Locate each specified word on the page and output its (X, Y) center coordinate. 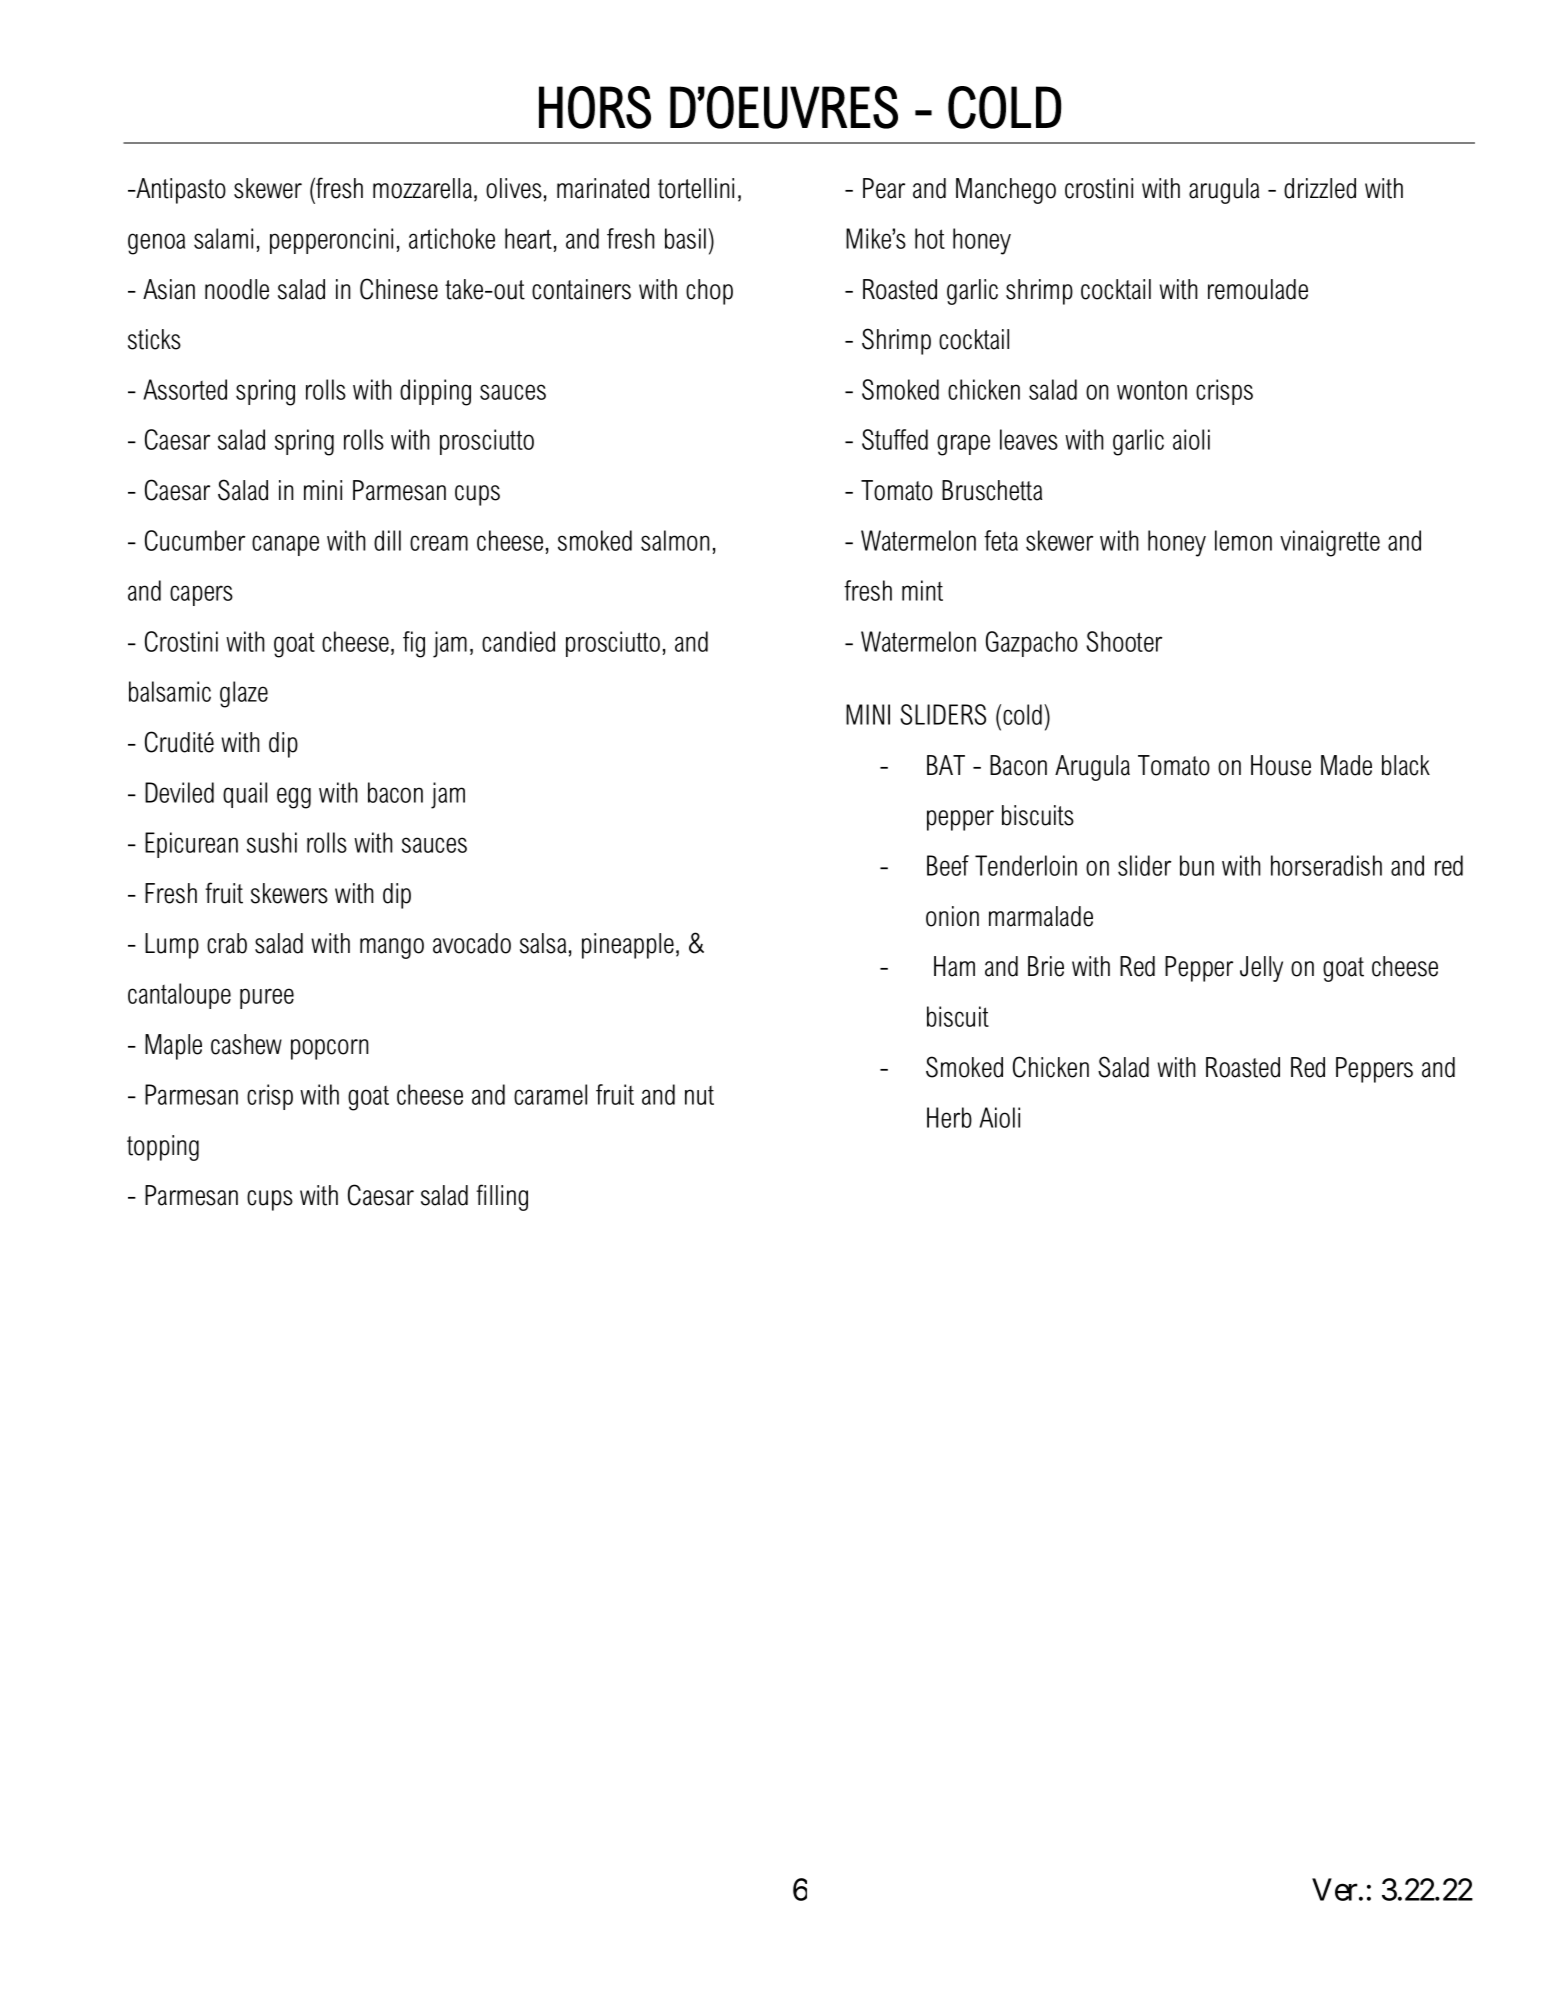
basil (687, 238)
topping (163, 1148)
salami (223, 238)
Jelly (1261, 969)
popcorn (330, 1049)
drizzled (1320, 188)
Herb (949, 1117)
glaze (244, 694)
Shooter (1124, 641)
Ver (1335, 1889)
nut (699, 1095)
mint (922, 590)
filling (502, 1197)
